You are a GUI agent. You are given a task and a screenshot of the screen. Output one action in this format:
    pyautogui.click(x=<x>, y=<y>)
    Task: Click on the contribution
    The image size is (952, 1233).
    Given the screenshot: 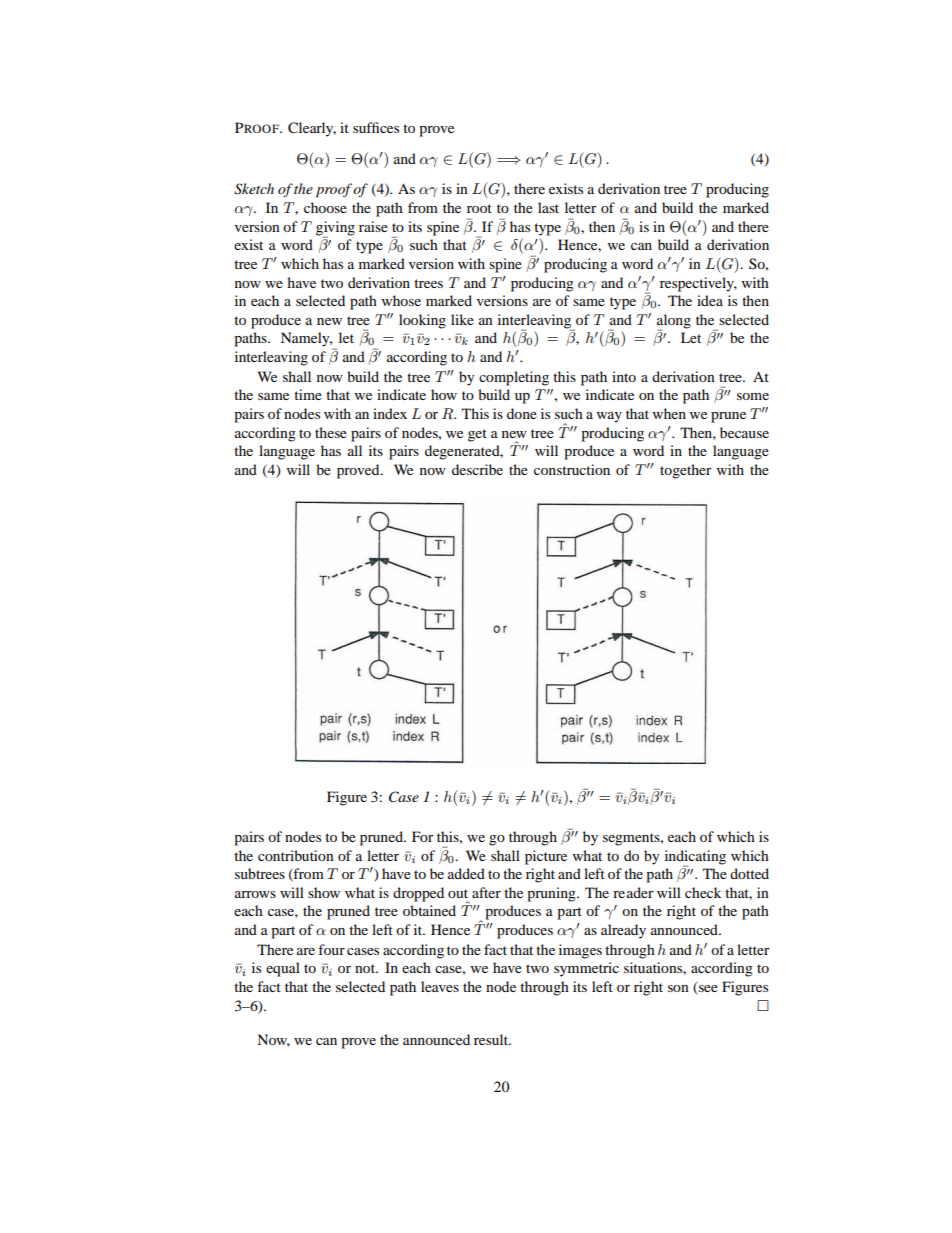 What is the action you would take?
    pyautogui.click(x=296, y=855)
